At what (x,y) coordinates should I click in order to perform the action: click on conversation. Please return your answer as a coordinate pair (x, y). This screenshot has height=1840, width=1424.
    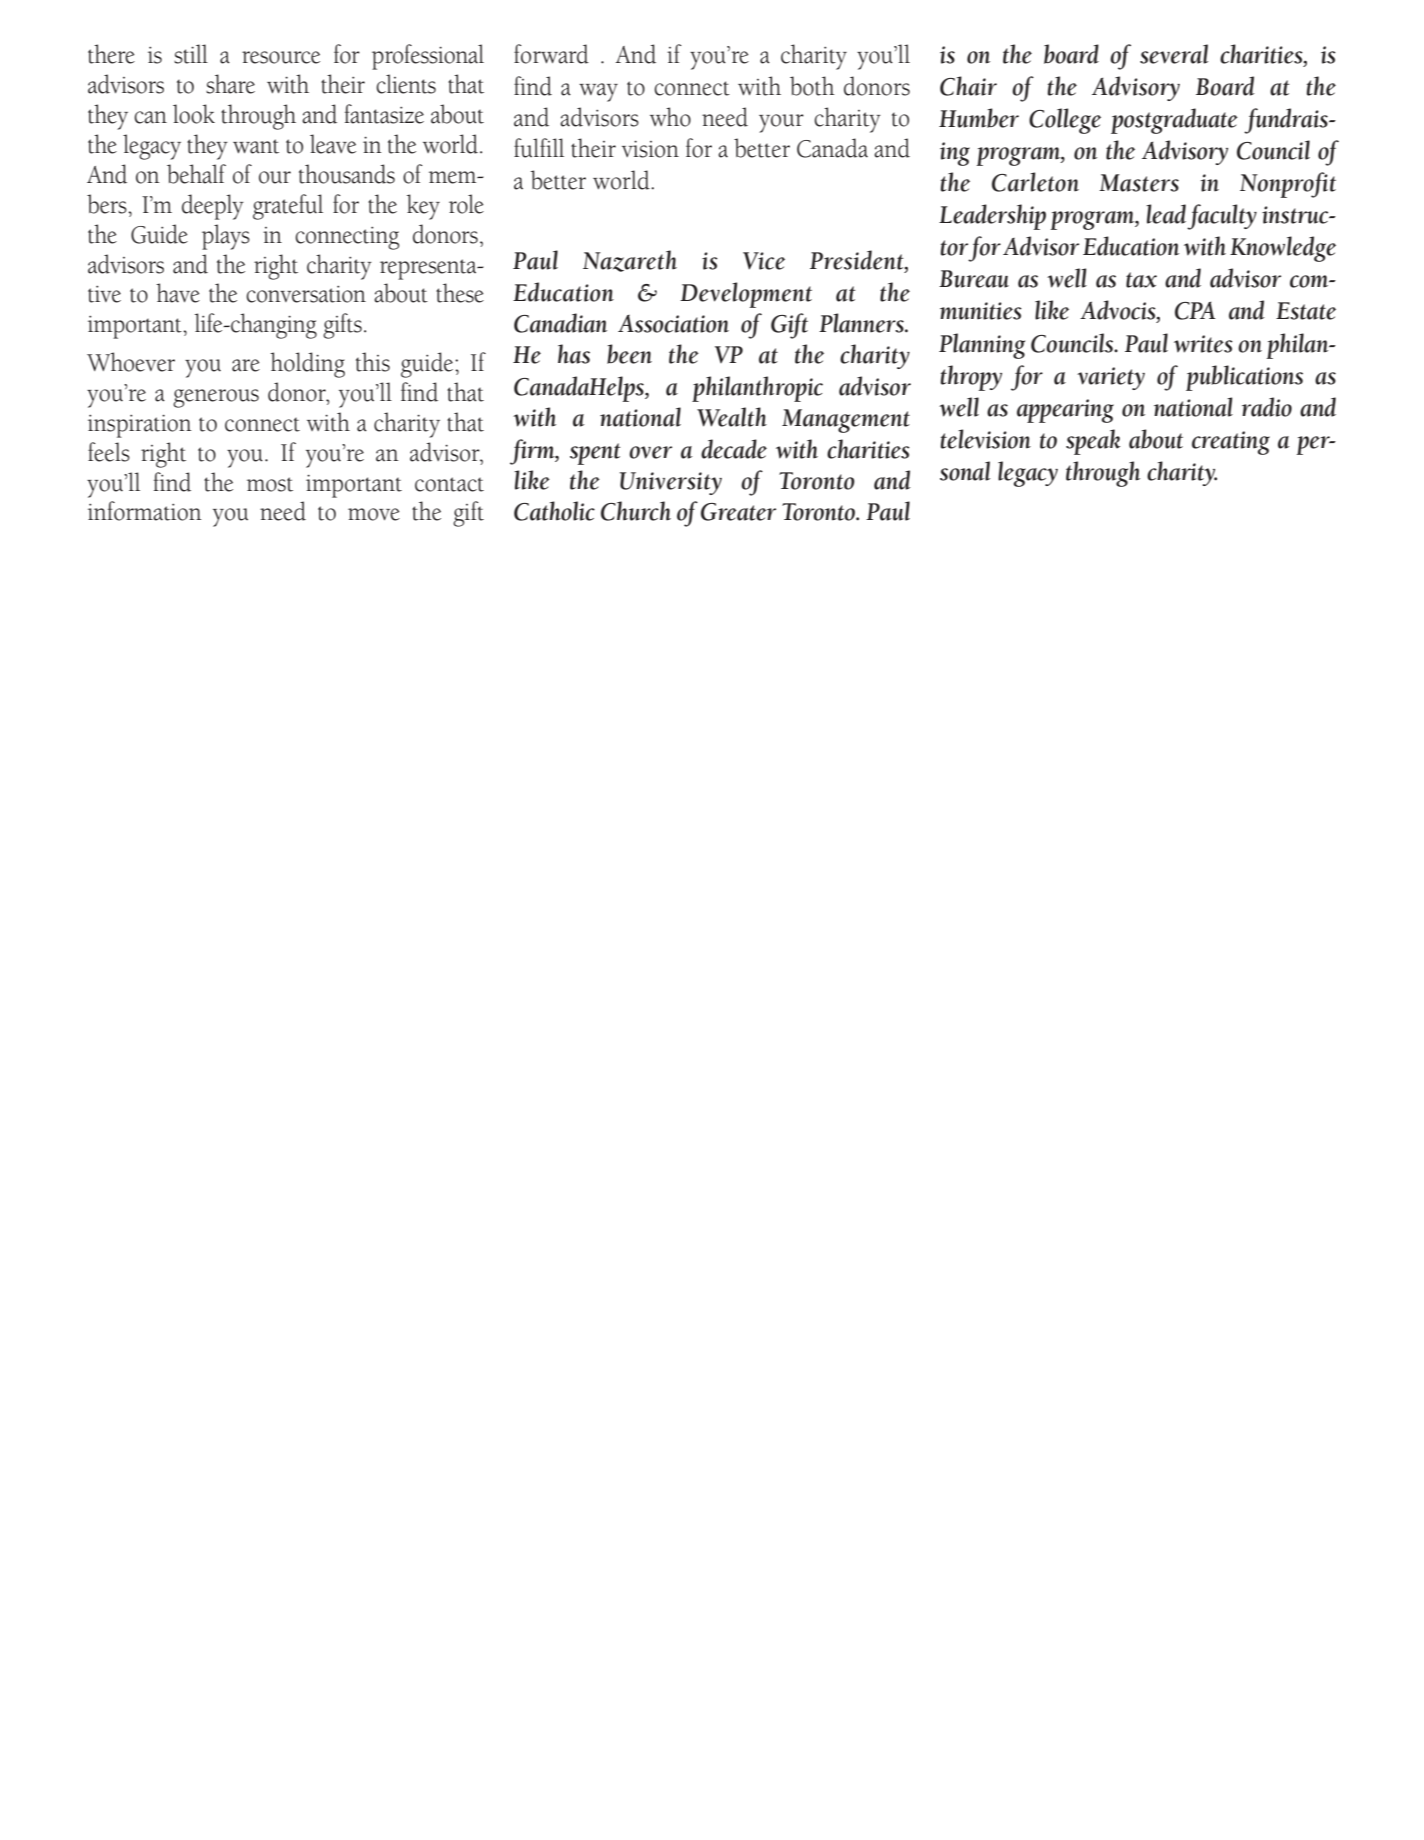
    Looking at the image, I should click on (306, 294).
